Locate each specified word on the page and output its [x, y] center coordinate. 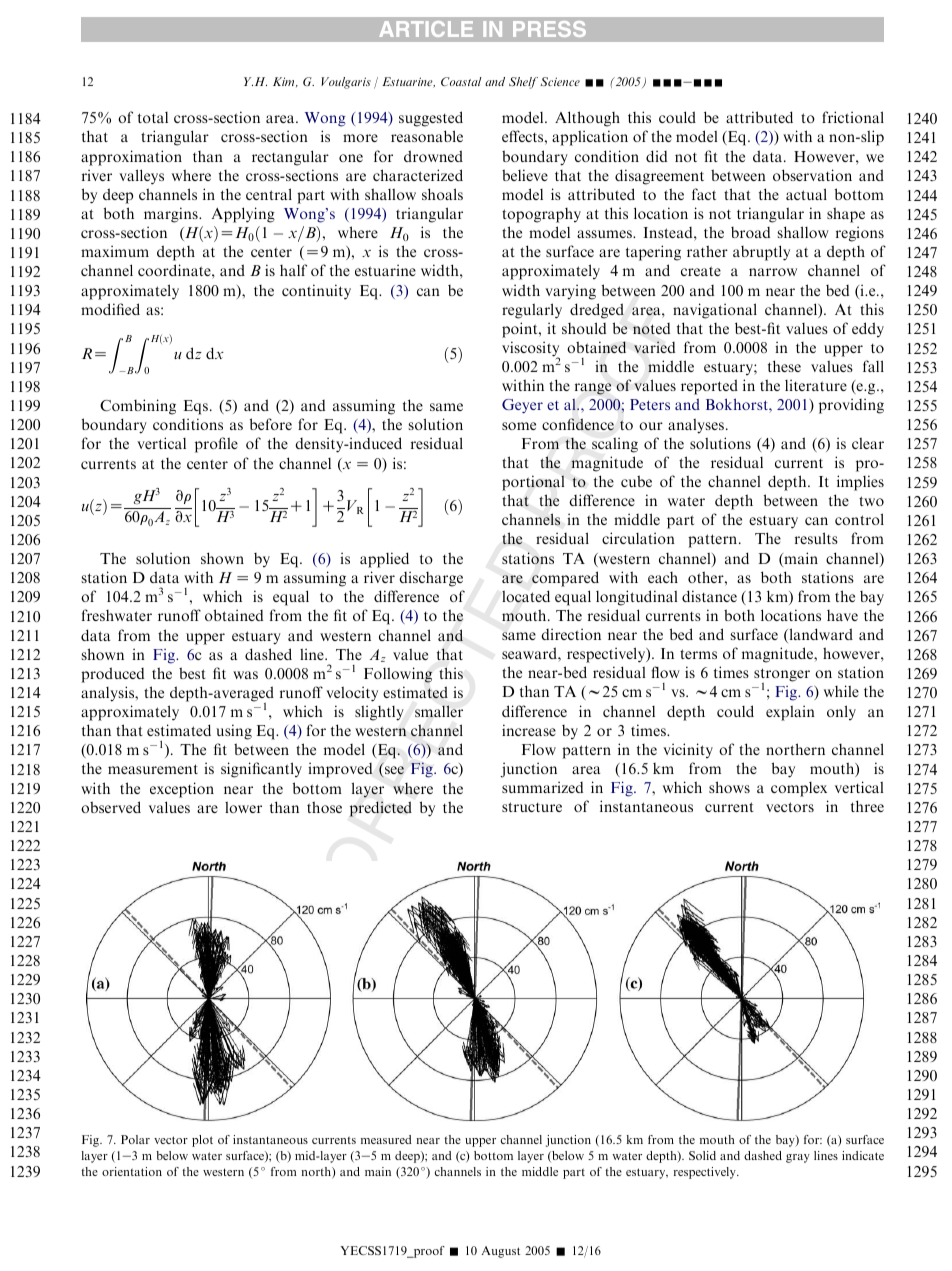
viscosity [531, 350]
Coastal [461, 81]
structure [532, 807]
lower [243, 807]
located [526, 596]
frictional [853, 117]
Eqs [196, 407]
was [245, 675]
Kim [285, 82]
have [842, 615]
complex [799, 789]
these [784, 366]
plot [202, 1141]
